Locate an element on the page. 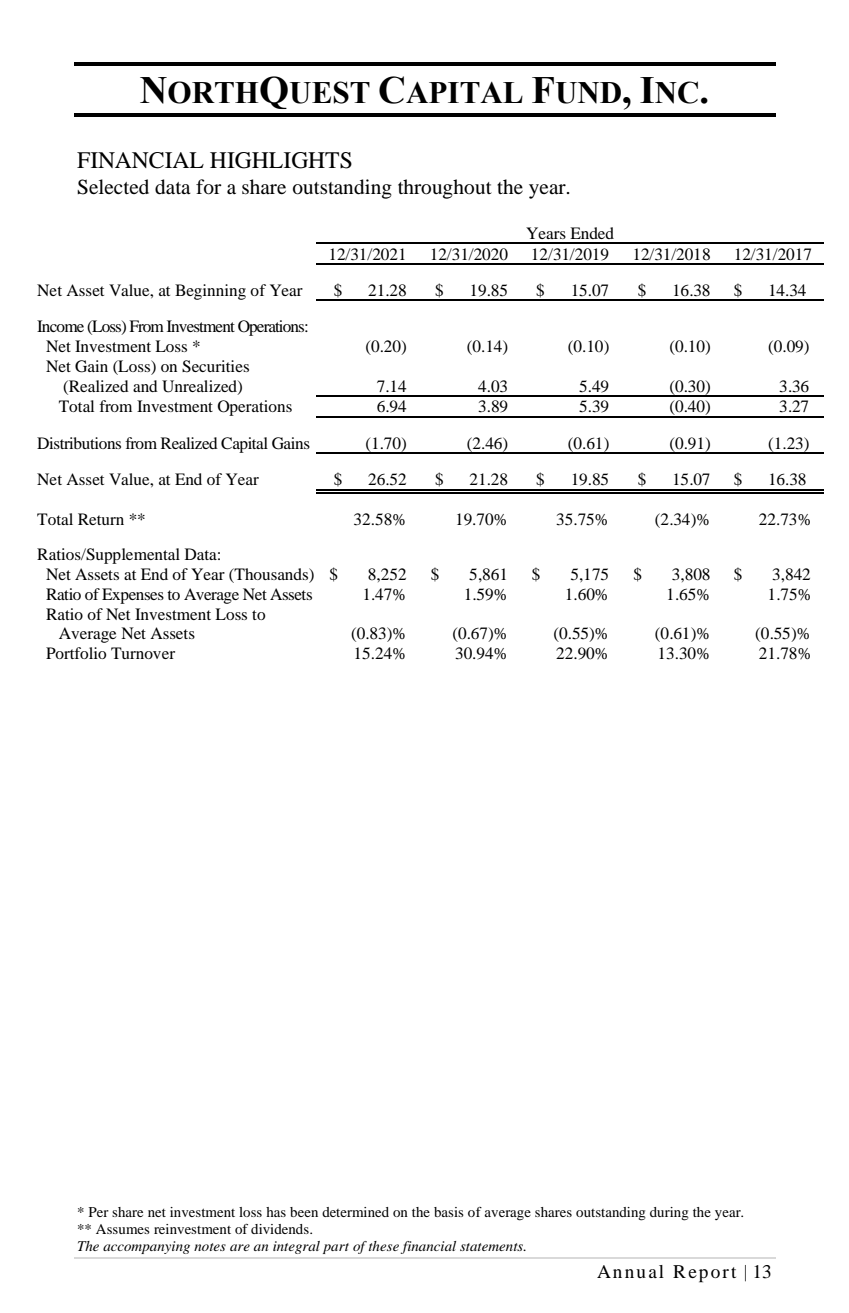  throughout is located at coordinates (445, 189).
